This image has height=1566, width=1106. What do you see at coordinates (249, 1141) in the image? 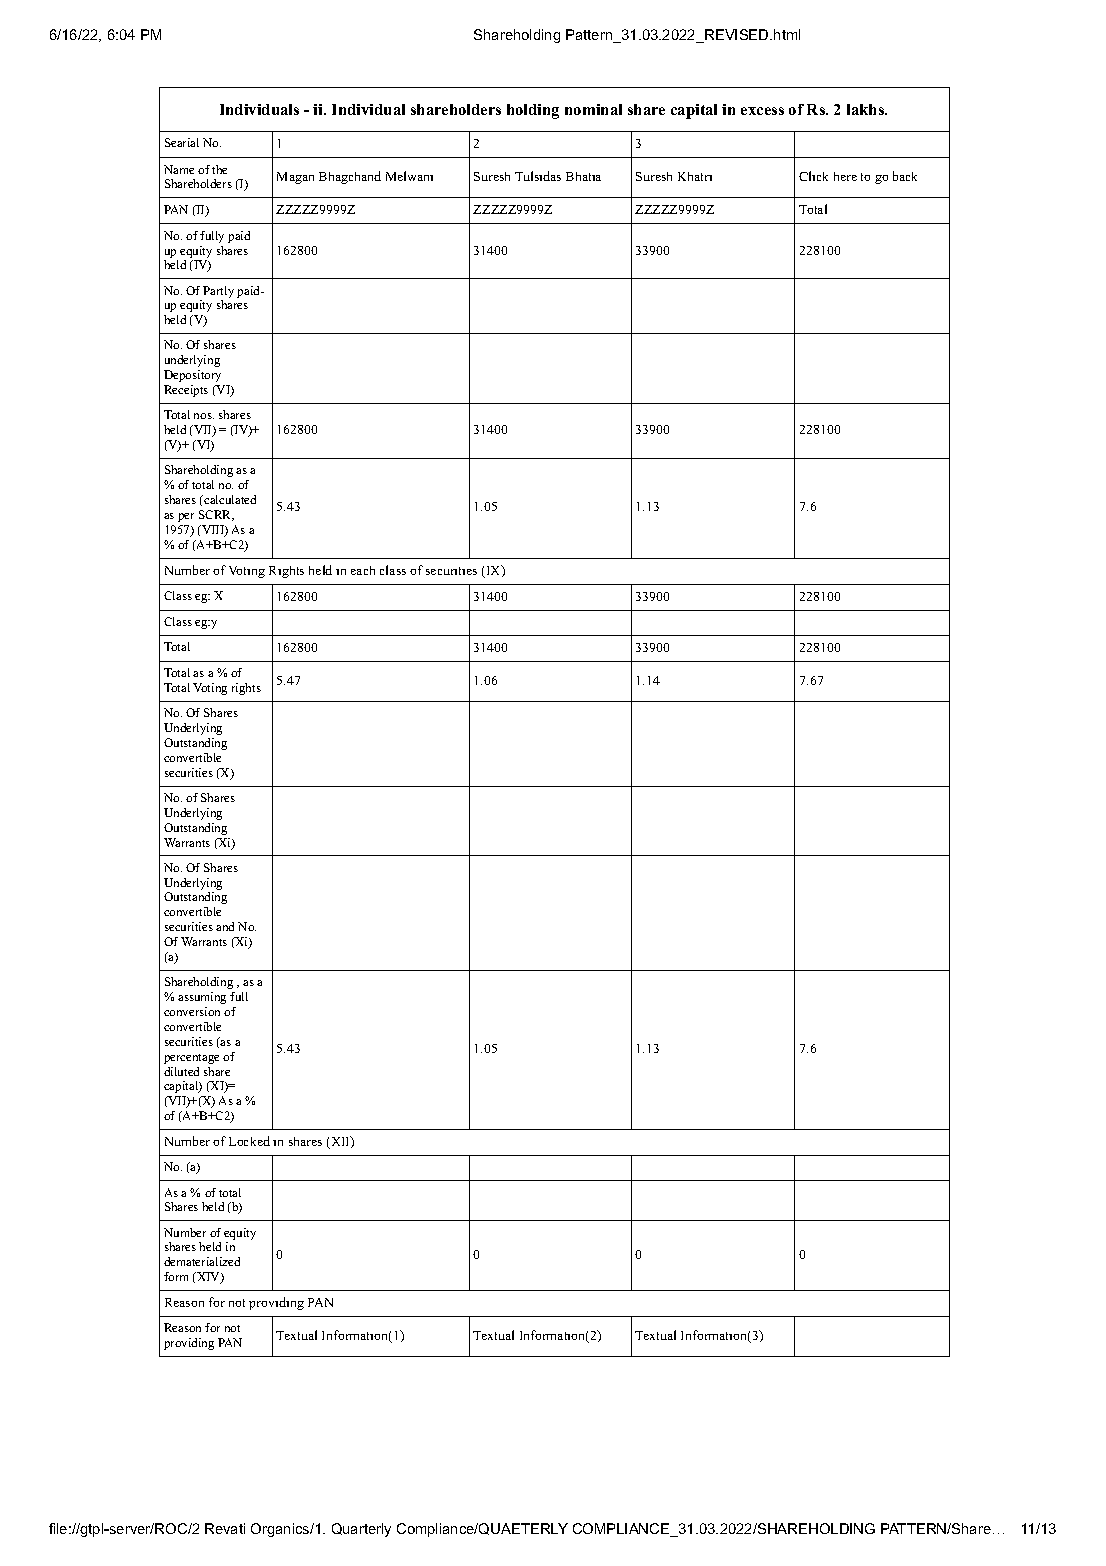
I see `Locked` at bounding box center [249, 1141].
